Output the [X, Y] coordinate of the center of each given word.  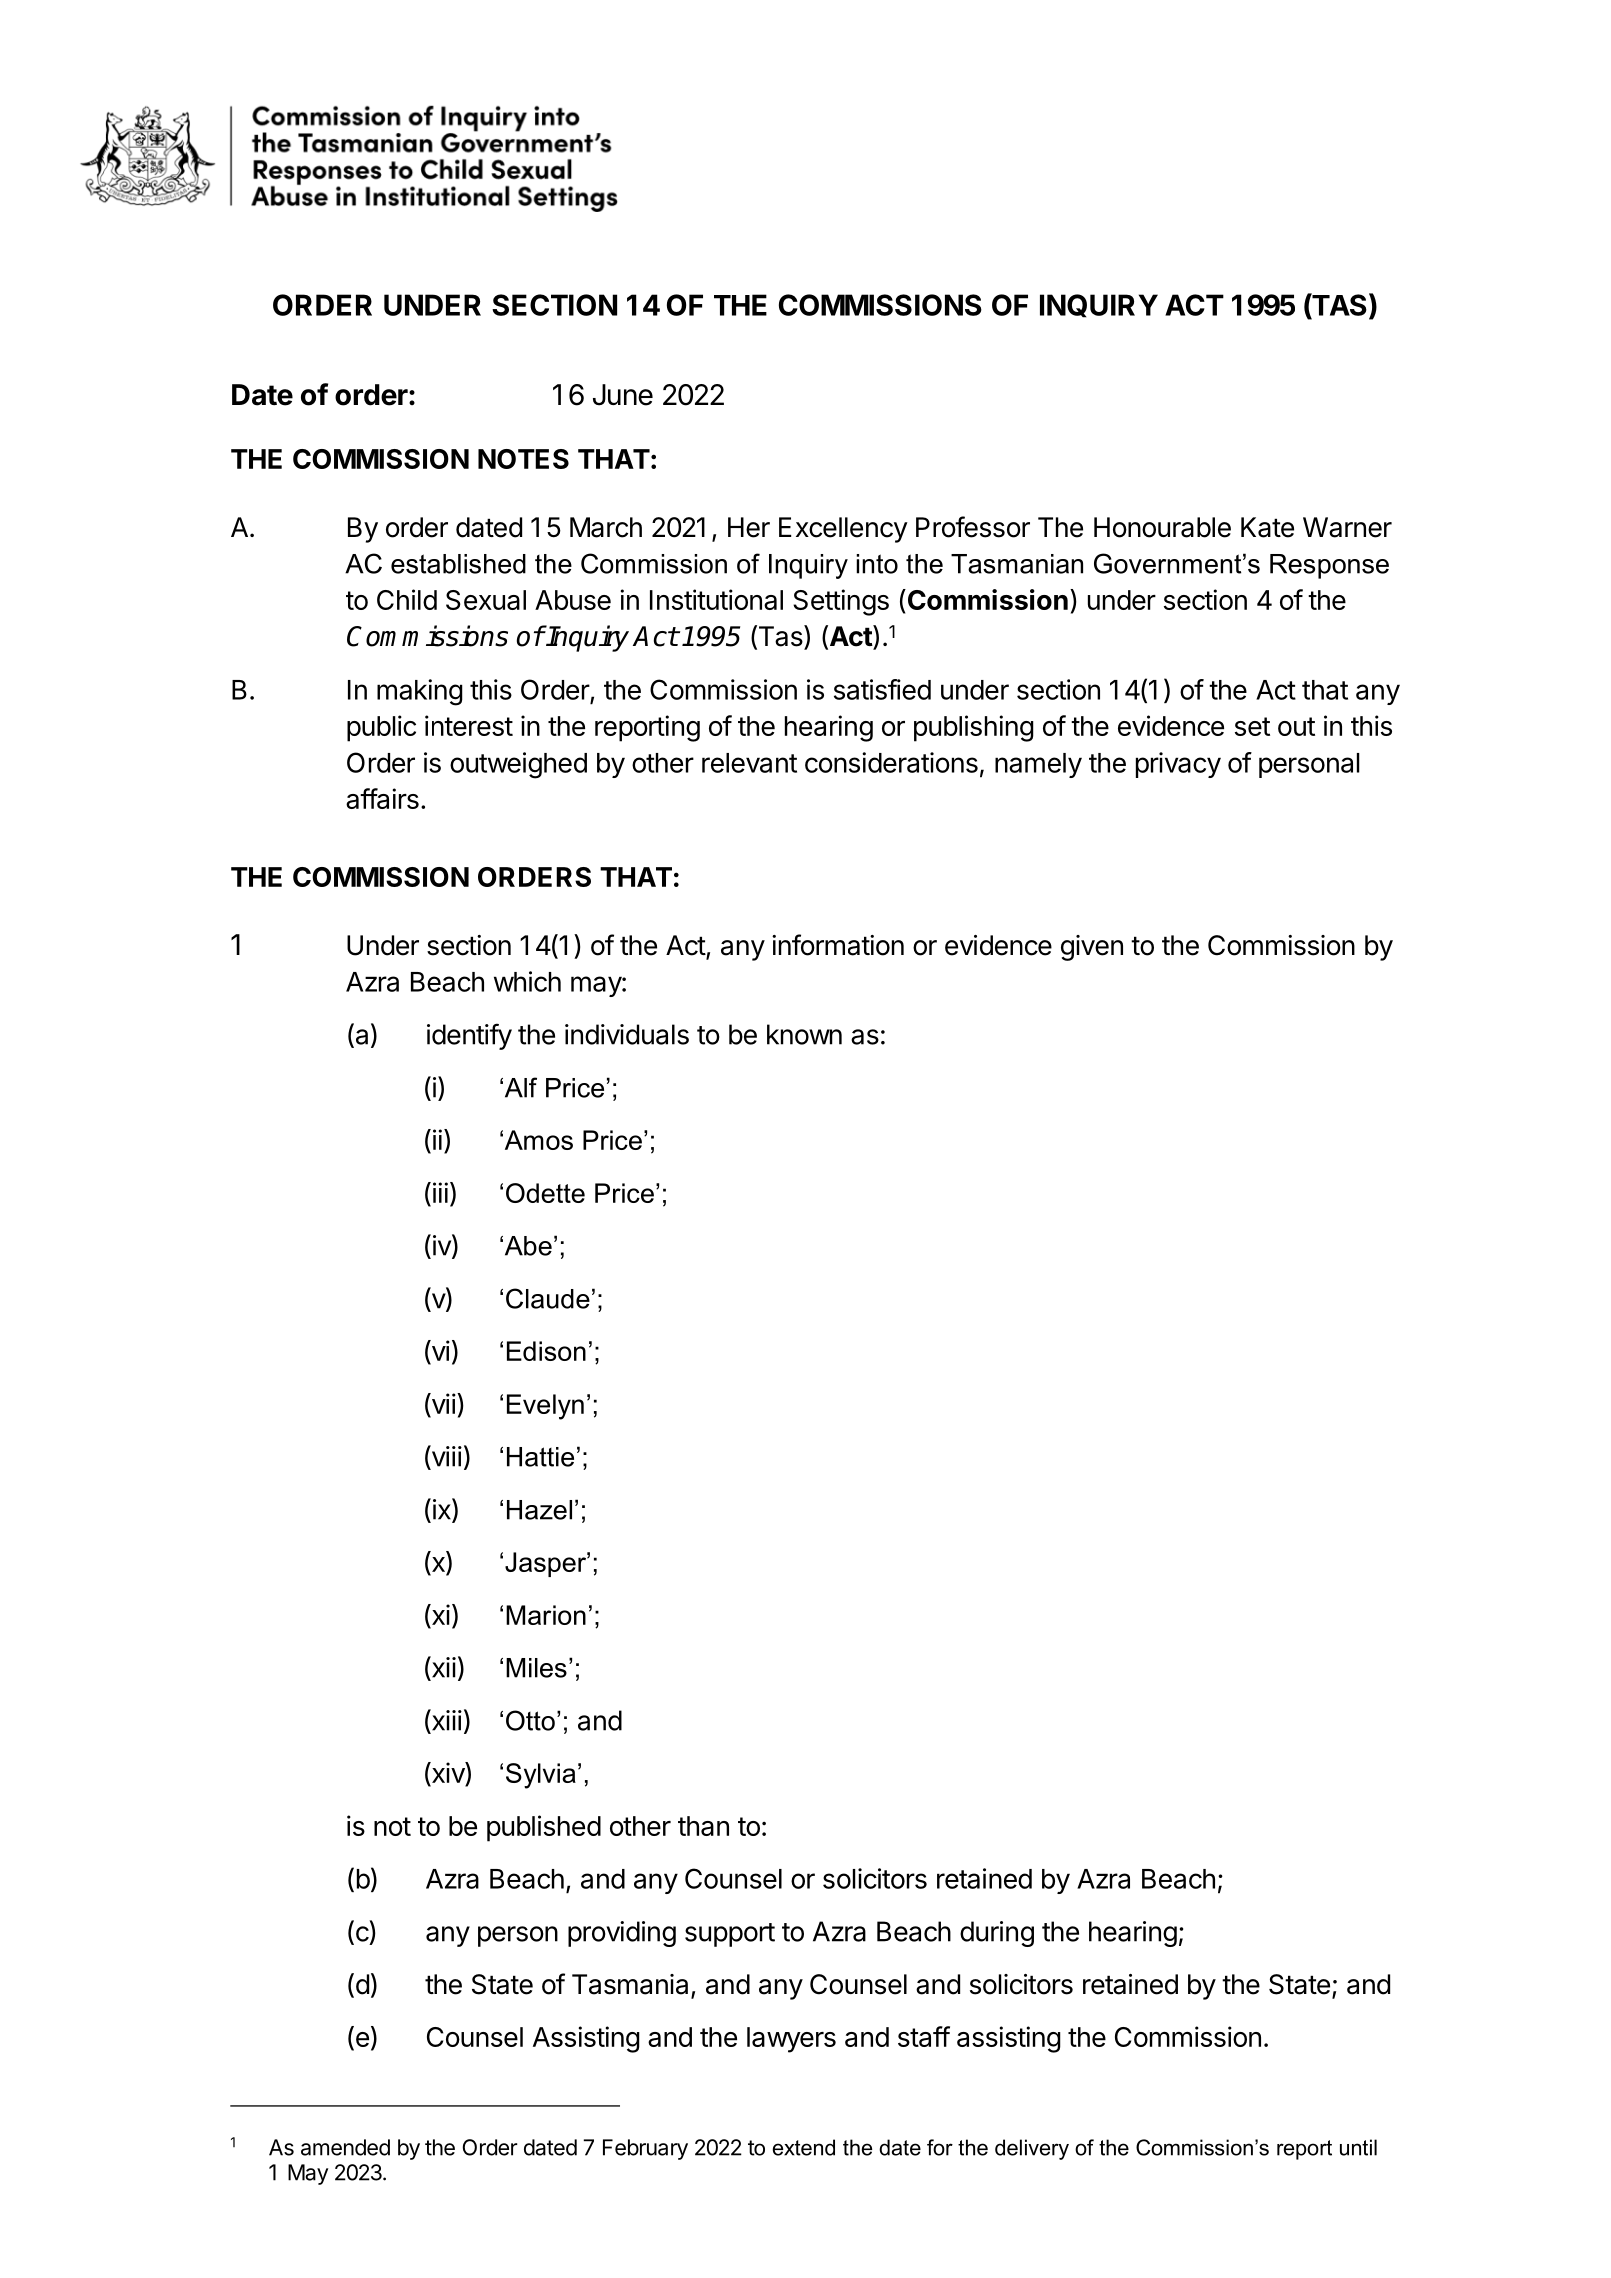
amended [345, 2147]
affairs [382, 798]
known [804, 1034]
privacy [1178, 765]
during [997, 1934]
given [1092, 948]
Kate [1267, 527]
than [703, 1826]
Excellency [843, 530]
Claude [548, 1298]
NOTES [523, 459]
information [838, 945]
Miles [536, 1668]
